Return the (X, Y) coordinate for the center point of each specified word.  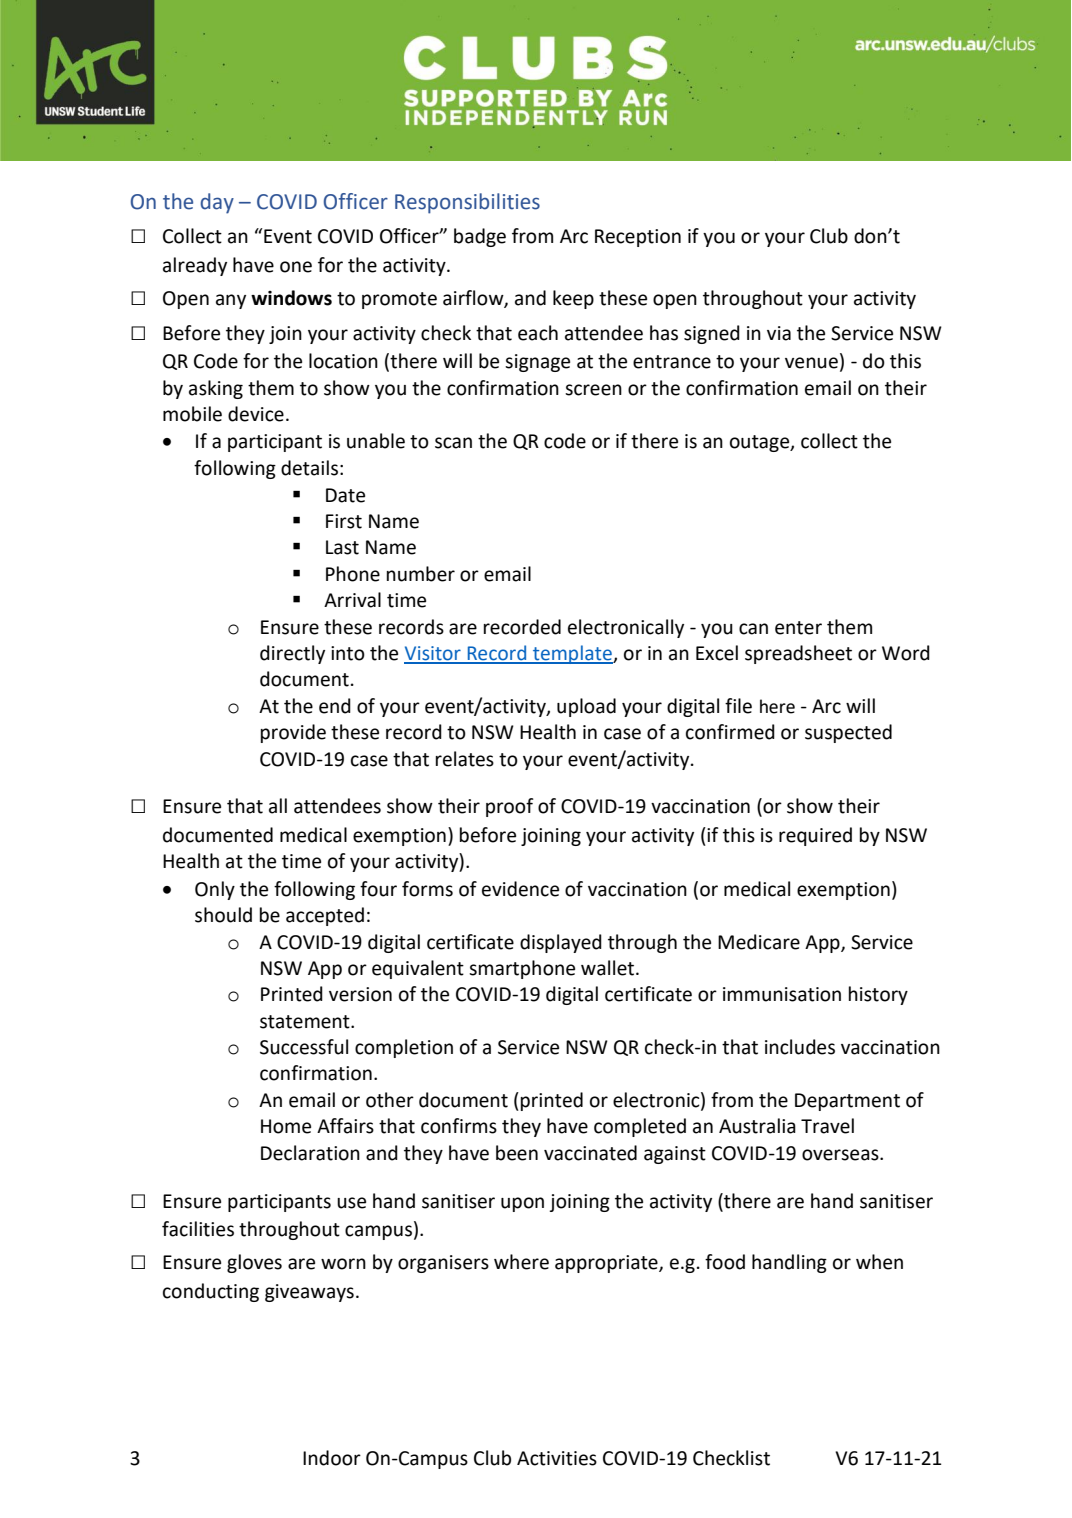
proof (510, 807)
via (779, 333)
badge (480, 237)
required (815, 836)
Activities (557, 1458)
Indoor (332, 1458)
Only (215, 890)
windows (291, 298)
